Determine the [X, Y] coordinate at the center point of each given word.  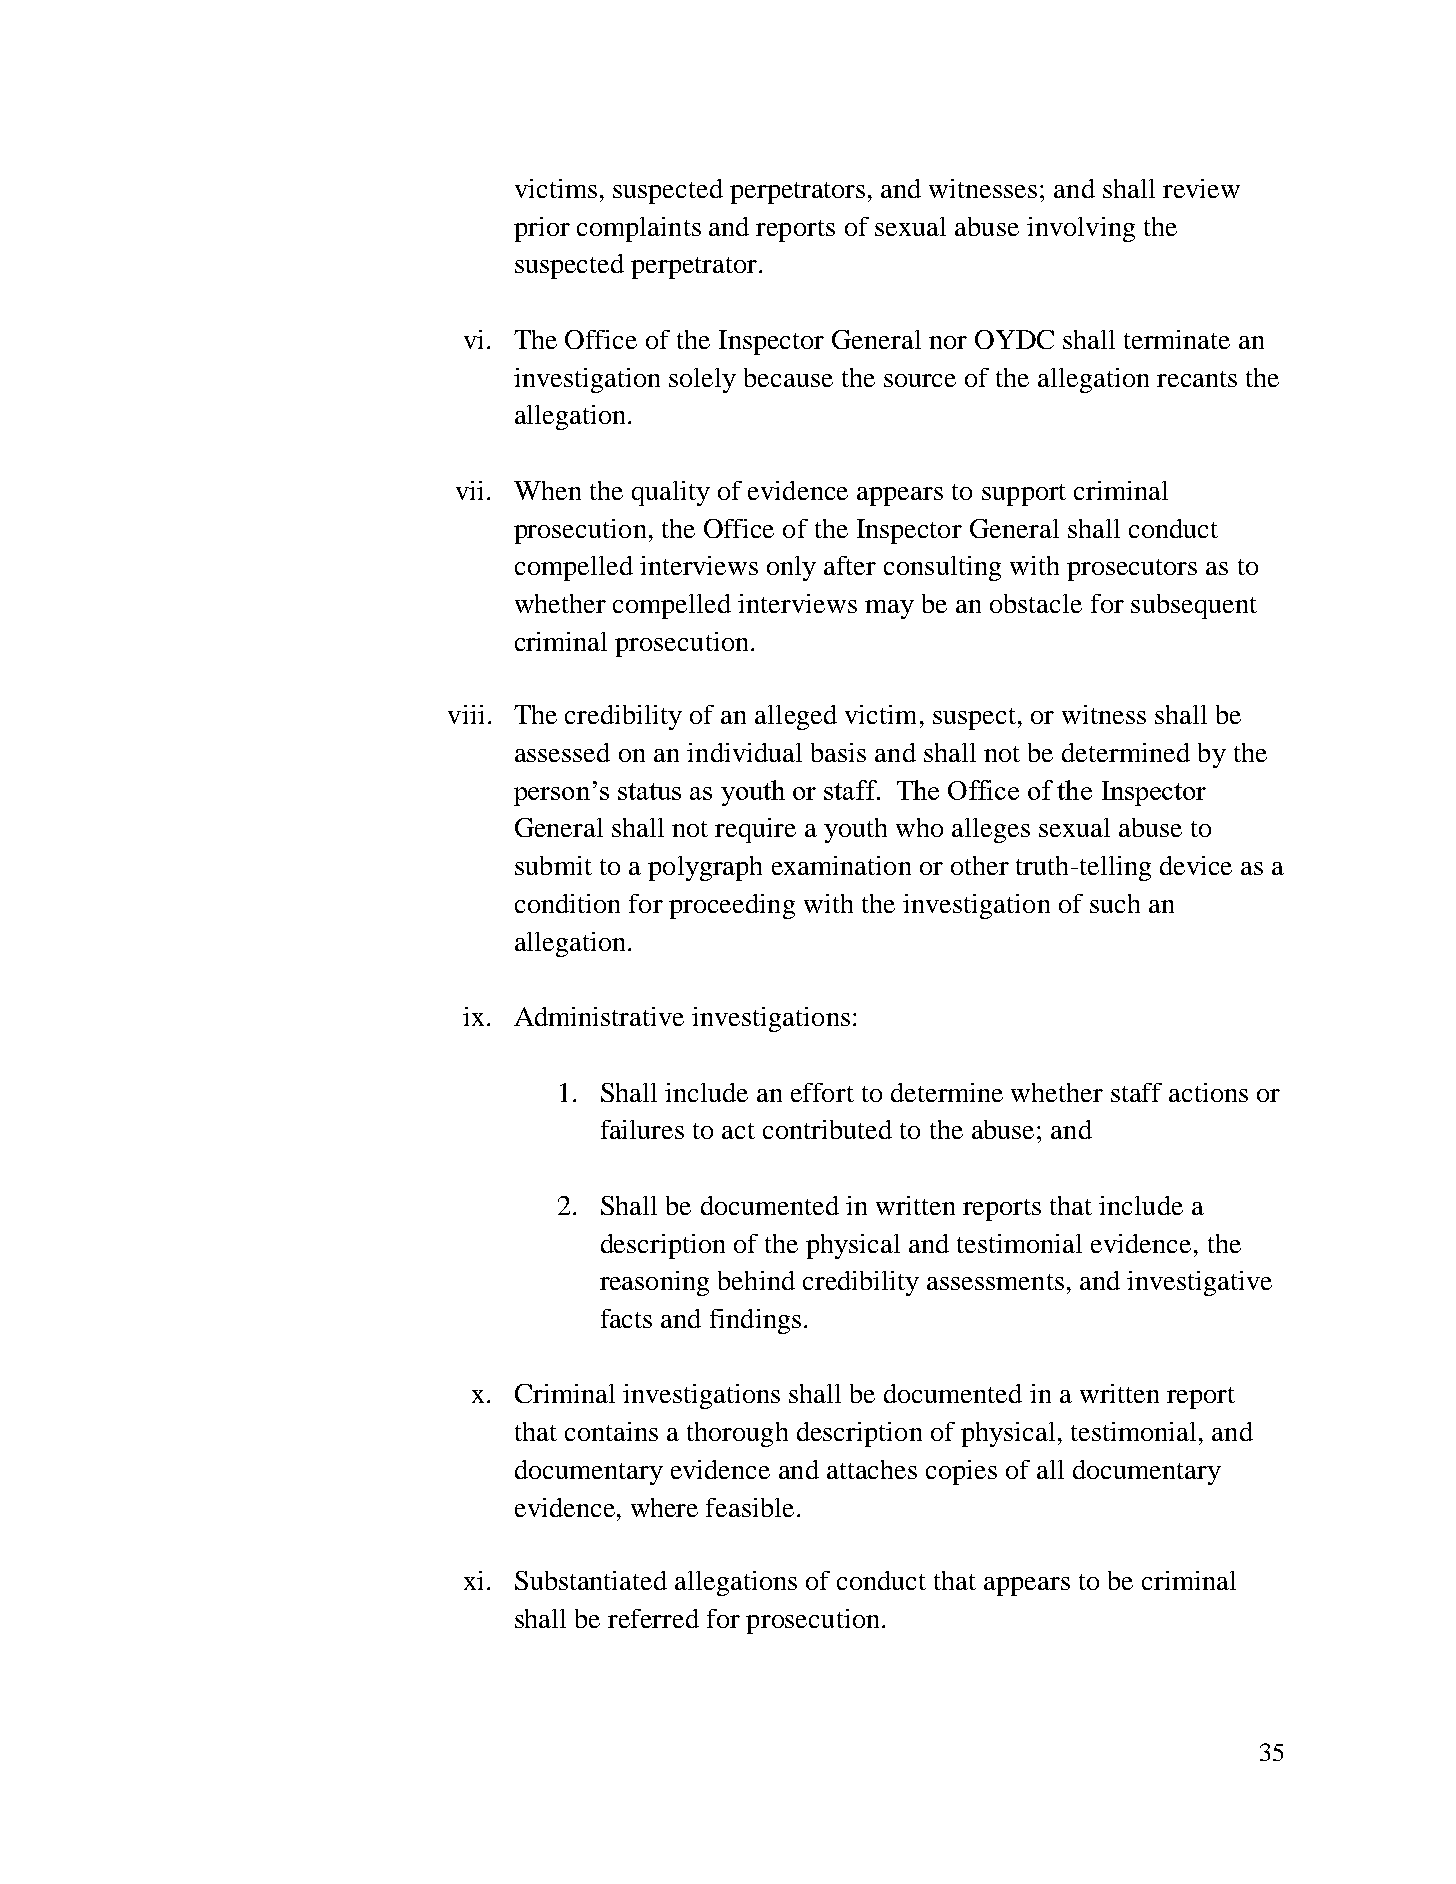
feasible [750, 1507]
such [1115, 903]
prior [542, 229]
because [788, 377]
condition [567, 903]
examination [841, 865]
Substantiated [591, 1580]
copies [961, 1472]
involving [1081, 229]
